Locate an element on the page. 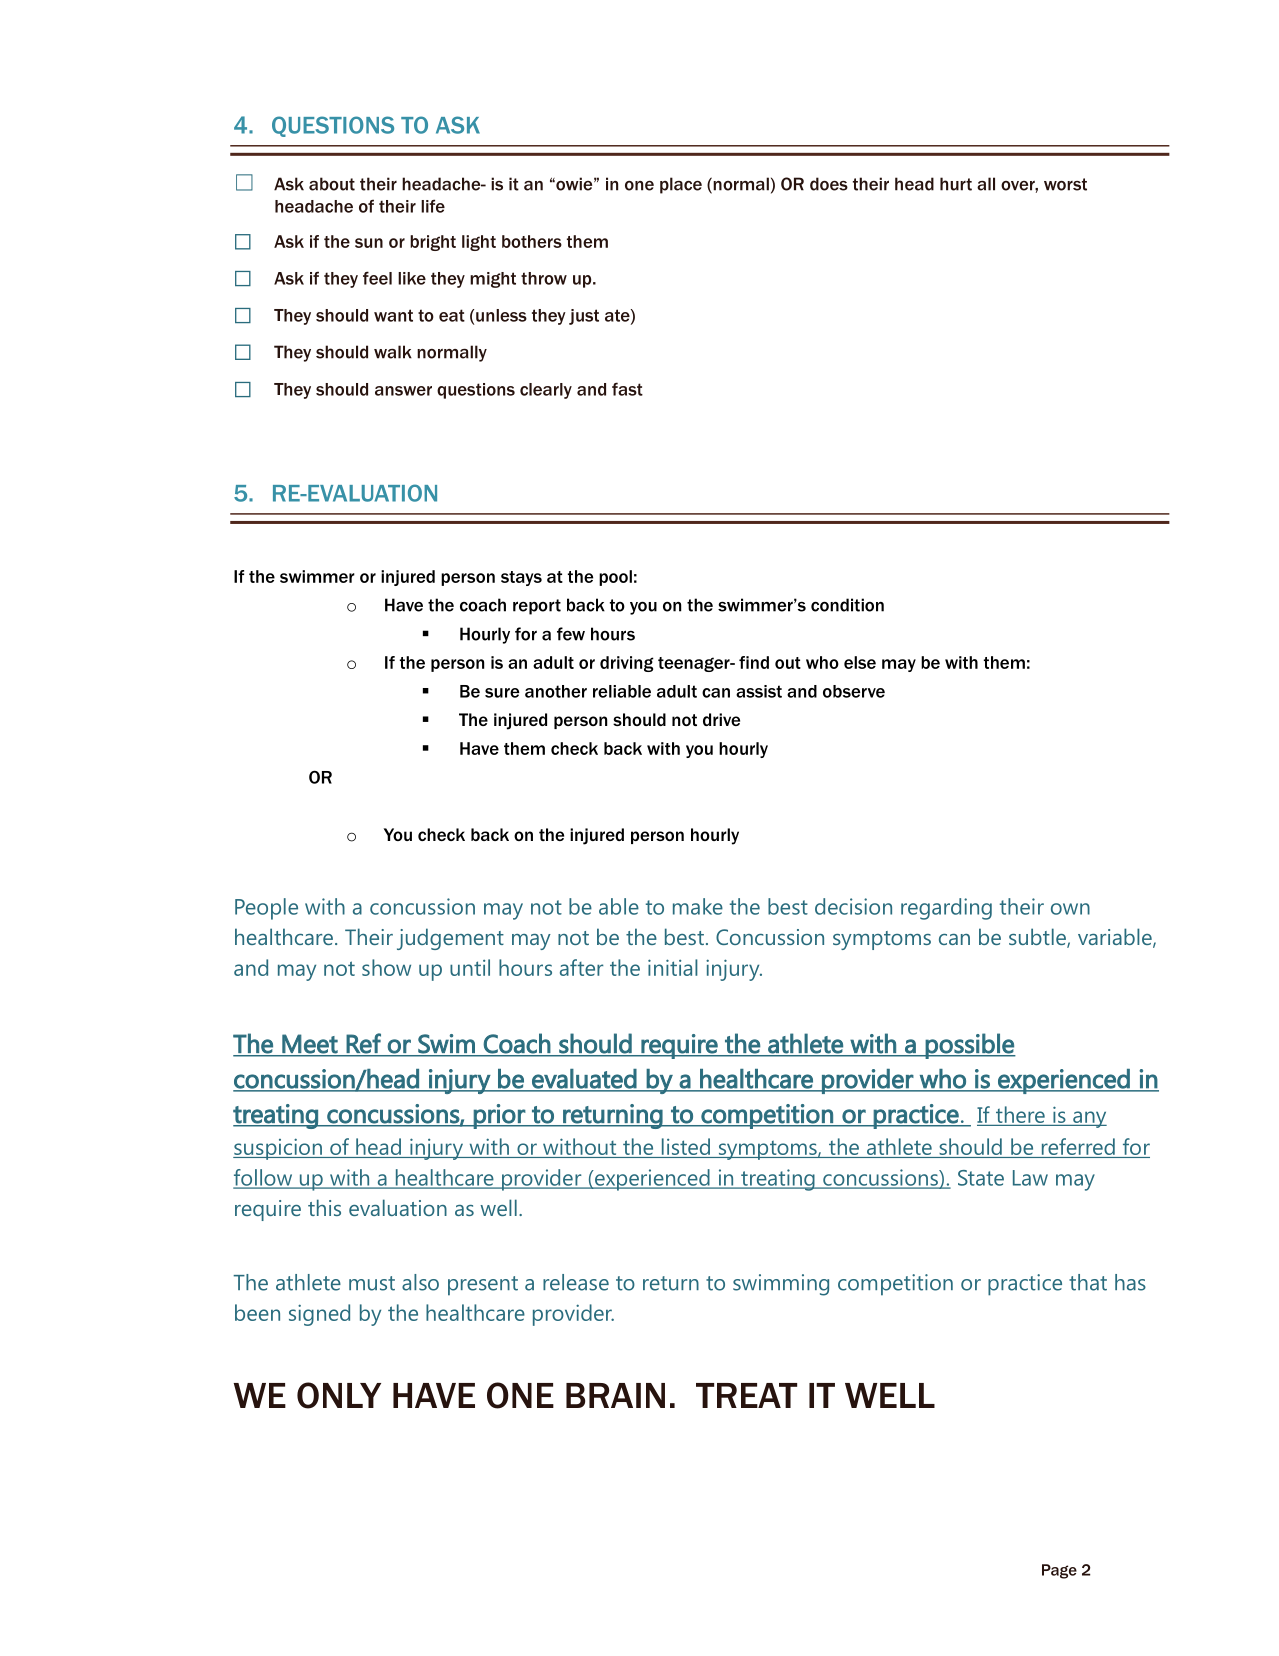 The image size is (1279, 1656). this is located at coordinates (324, 1207).
